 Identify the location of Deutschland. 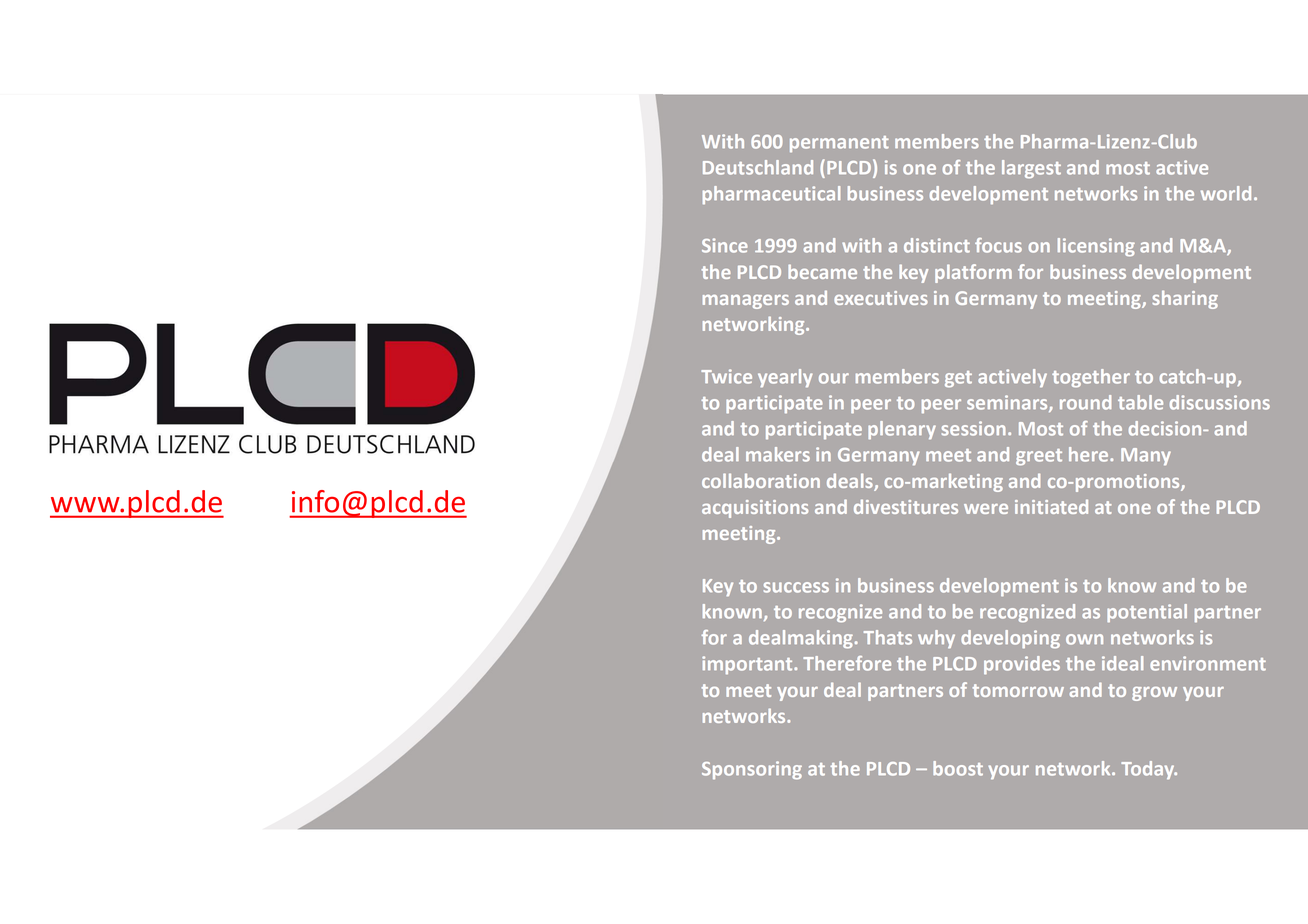
(758, 167).
